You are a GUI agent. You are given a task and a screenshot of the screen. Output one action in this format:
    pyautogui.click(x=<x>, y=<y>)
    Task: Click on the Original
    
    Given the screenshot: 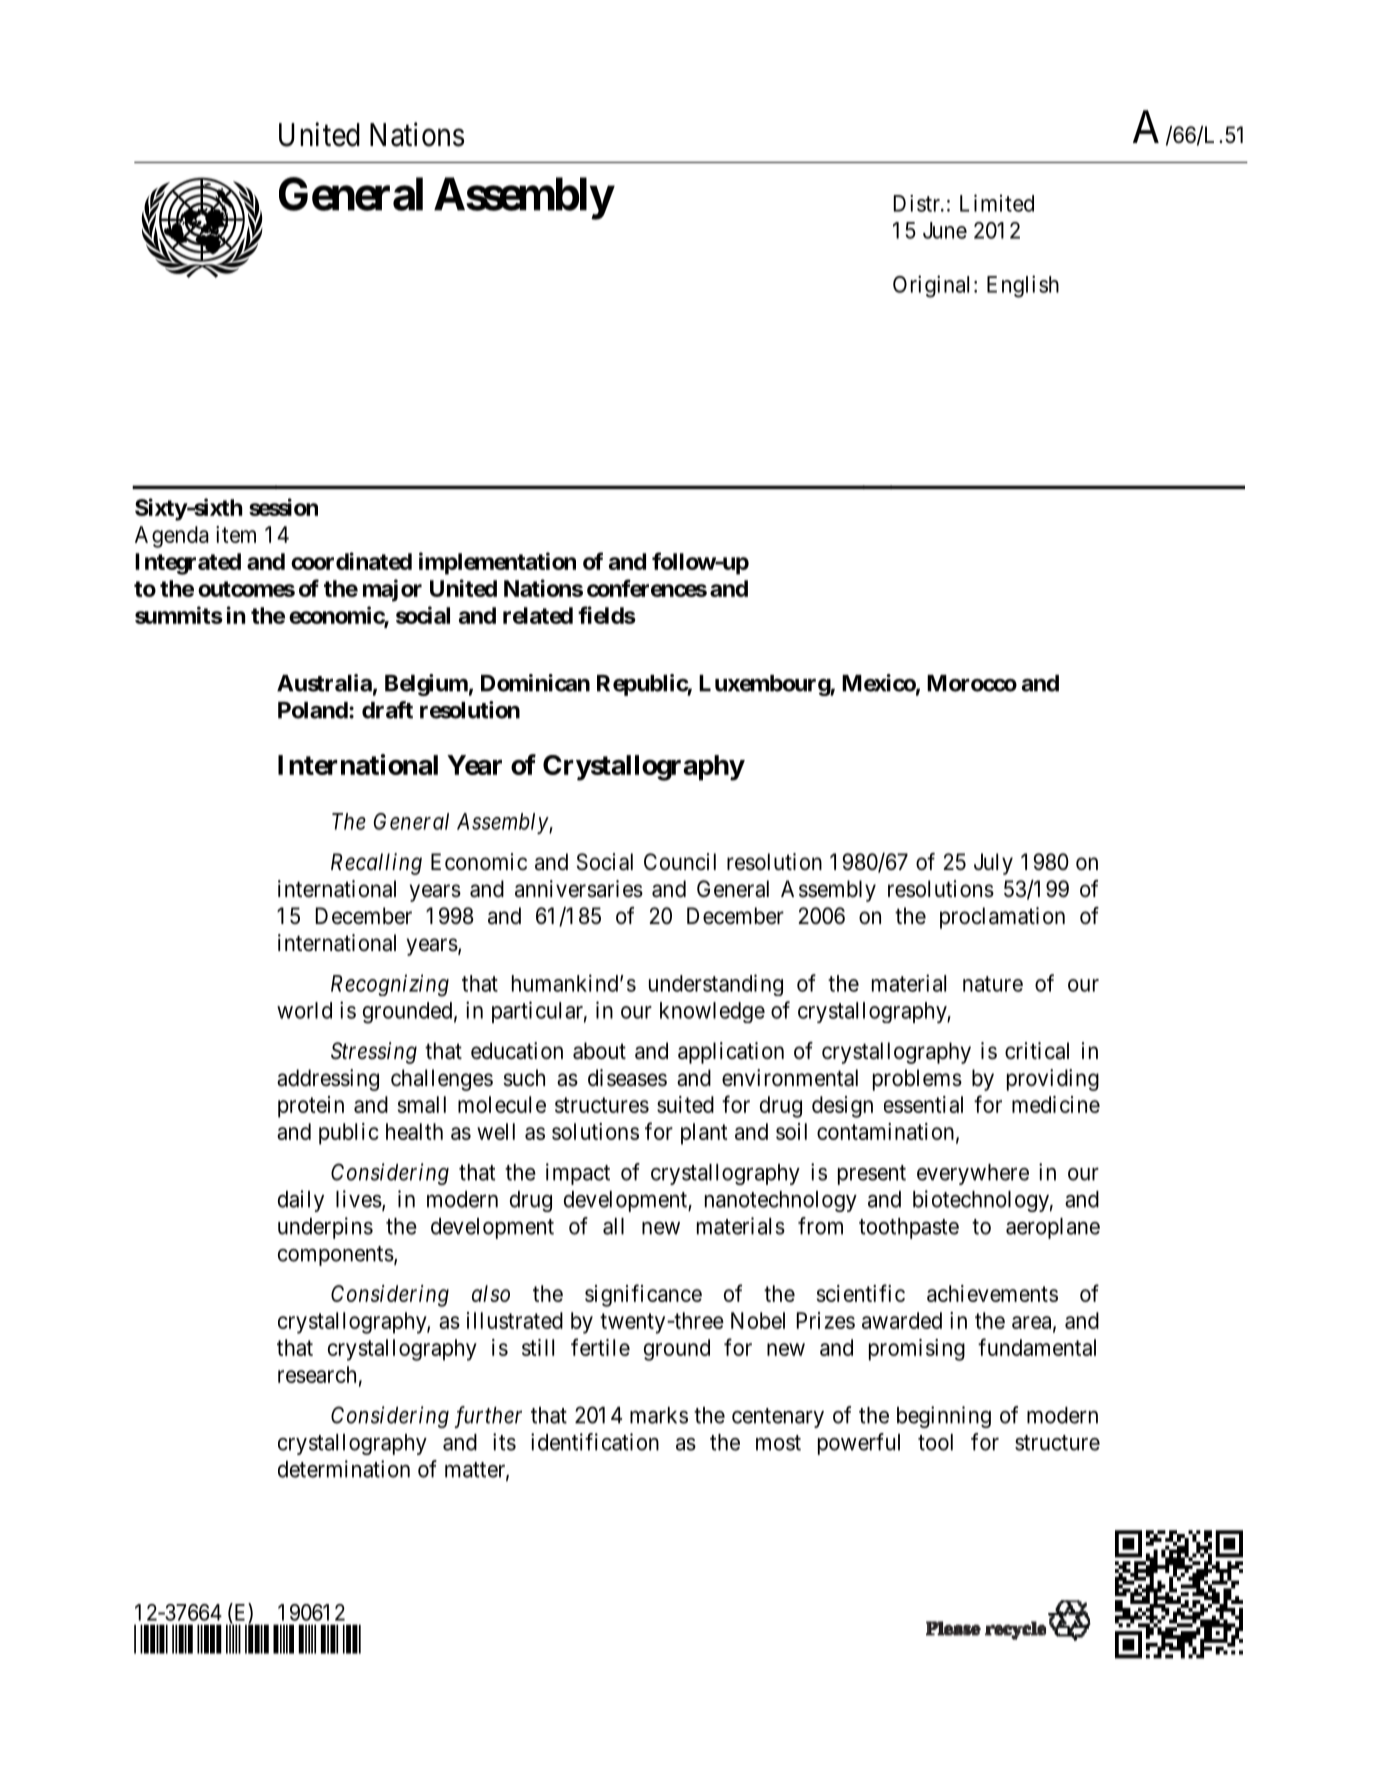 What is the action you would take?
    pyautogui.click(x=931, y=286)
